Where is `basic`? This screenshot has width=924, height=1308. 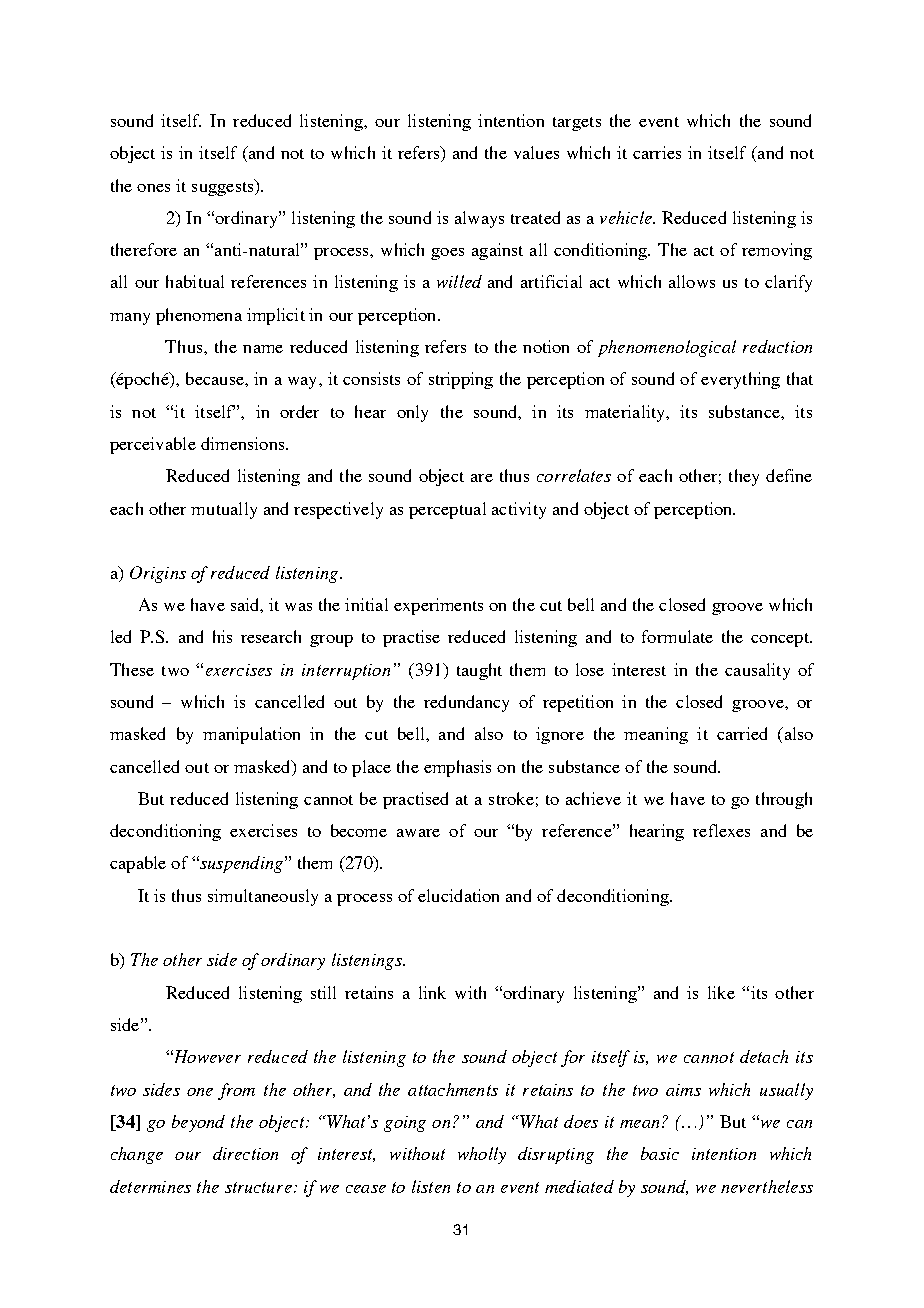 basic is located at coordinates (660, 1153).
